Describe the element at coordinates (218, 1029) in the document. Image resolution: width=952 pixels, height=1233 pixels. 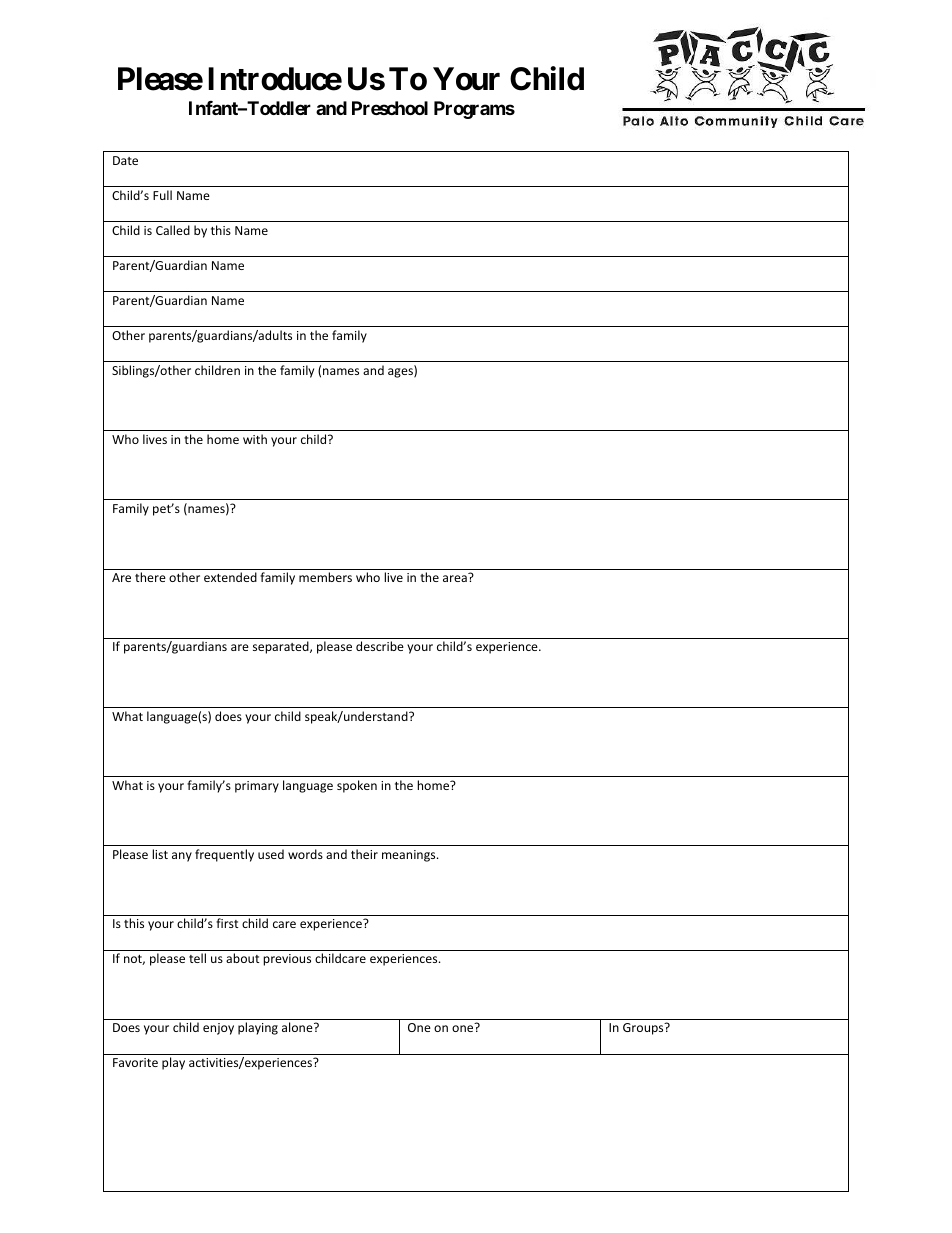
I see `enjoy` at that location.
